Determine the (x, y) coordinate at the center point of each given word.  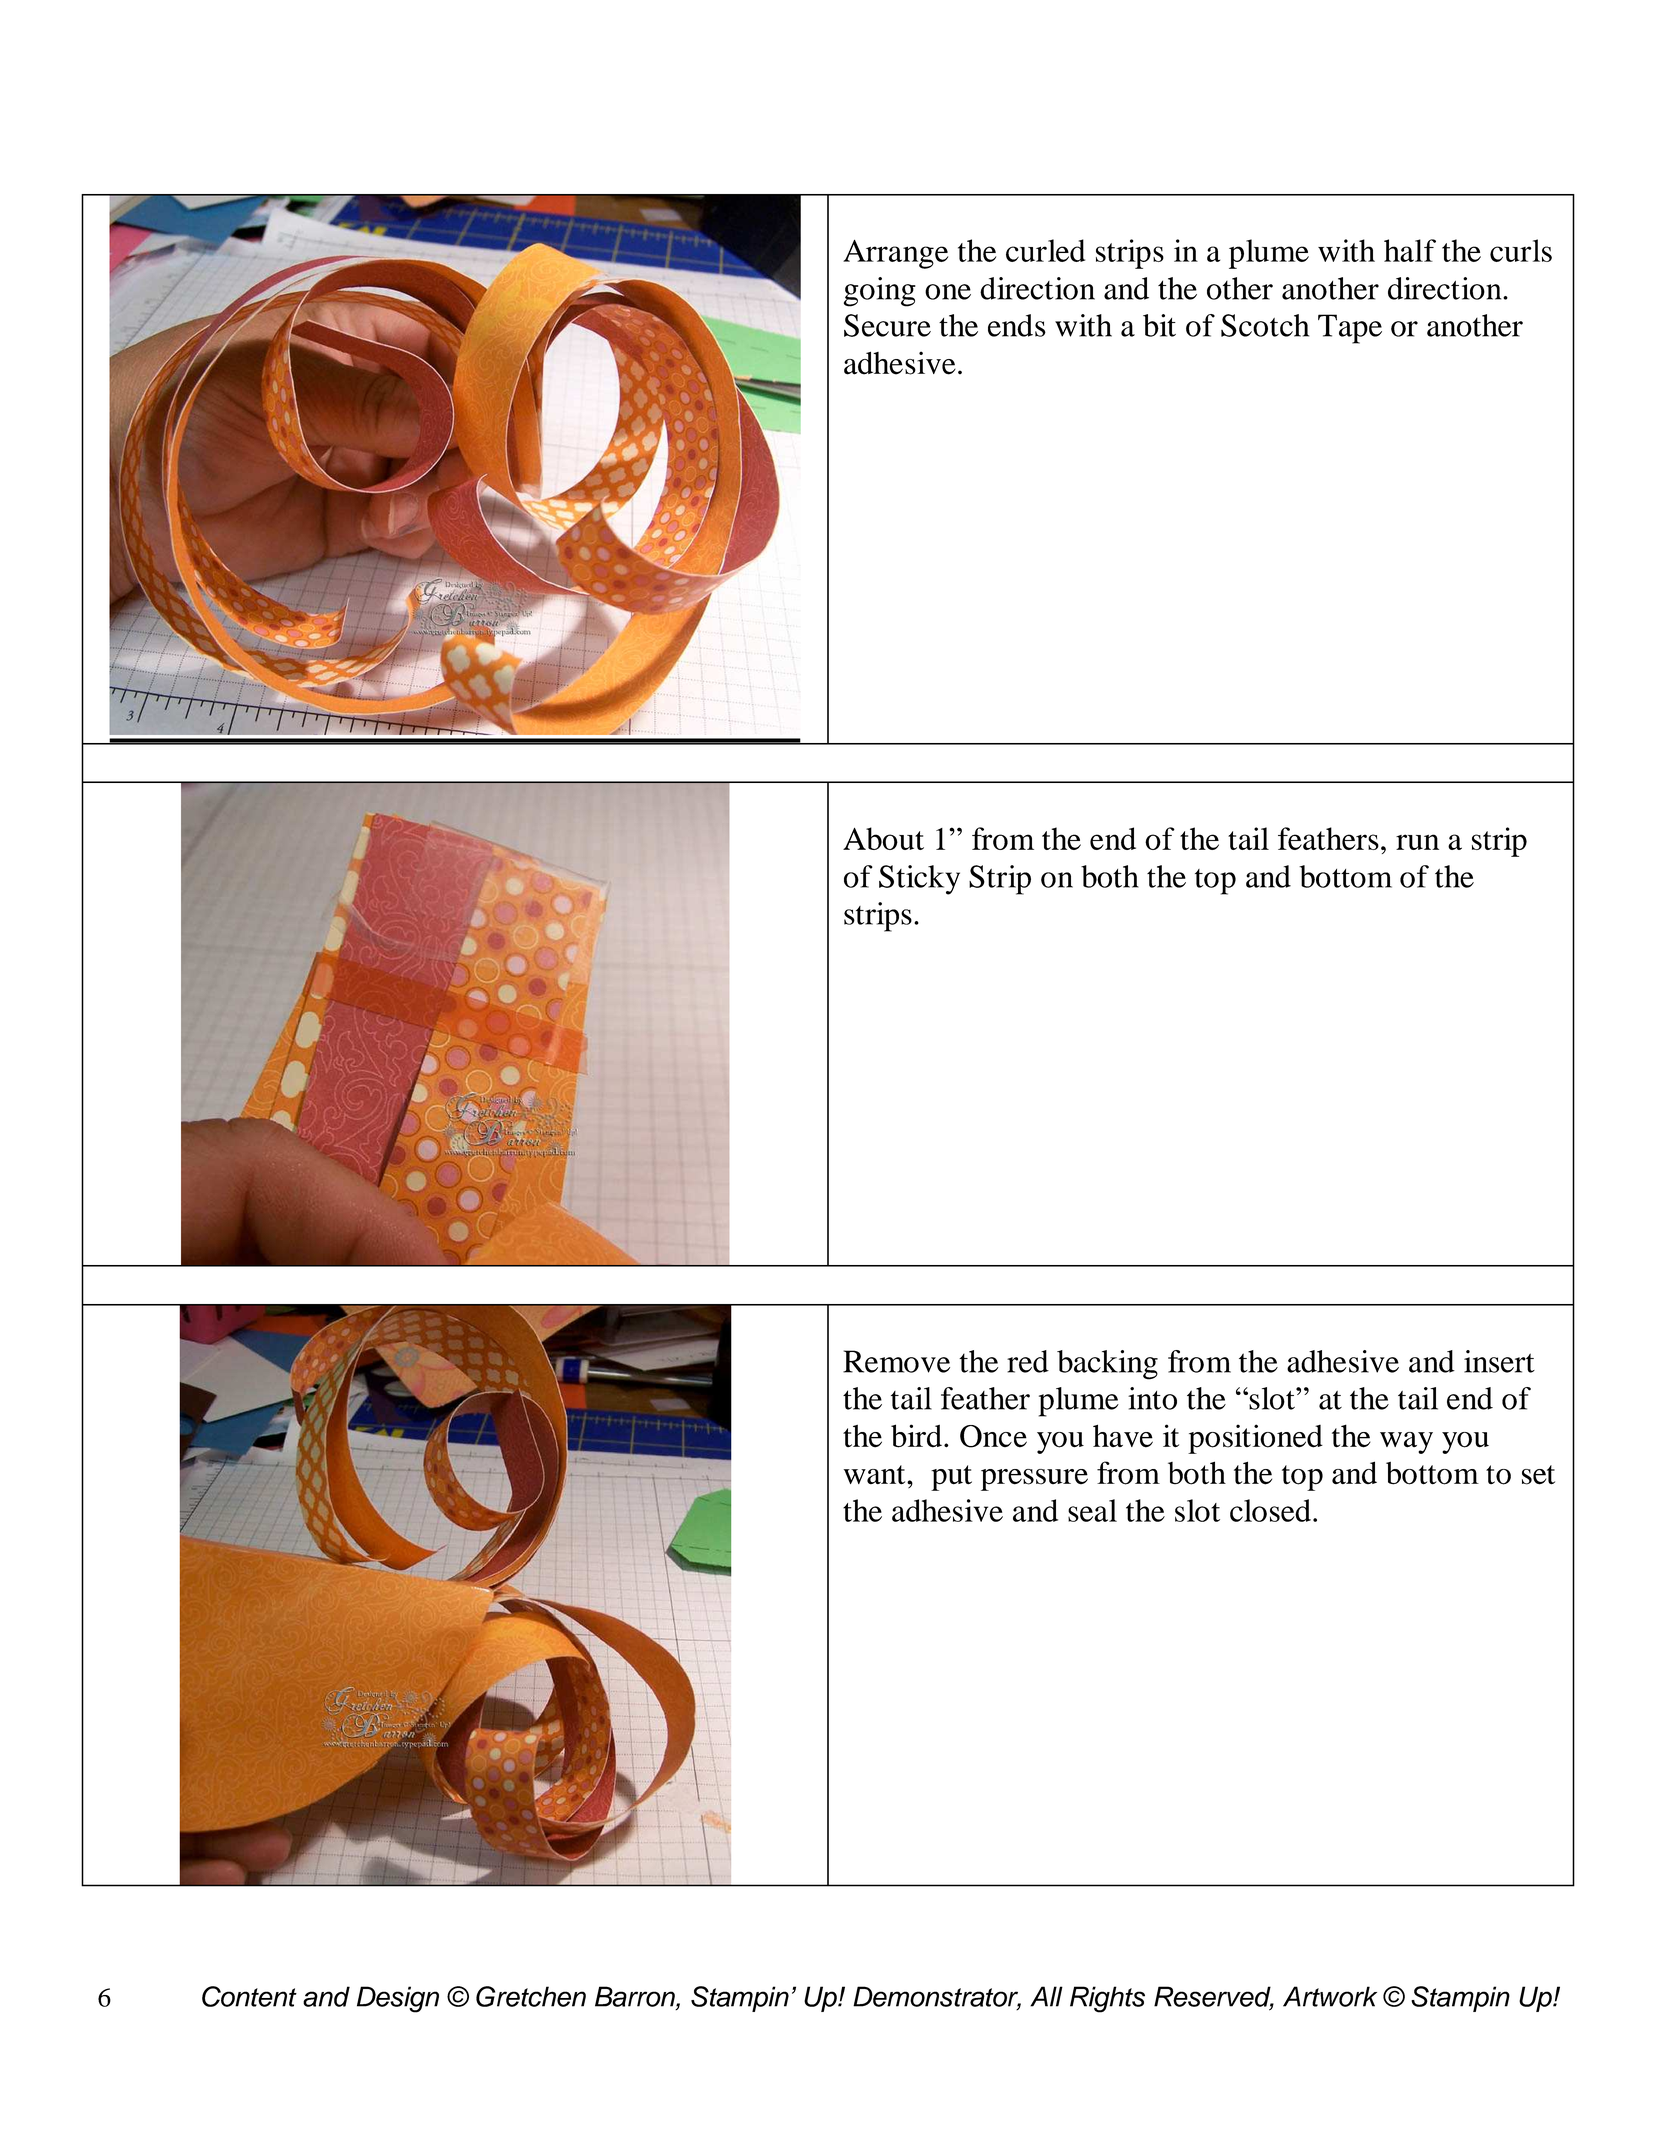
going (880, 292)
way (1406, 1443)
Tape (1350, 329)
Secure (887, 325)
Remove (896, 1361)
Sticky (919, 880)
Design (398, 1999)
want (875, 1475)
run (1417, 842)
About (883, 838)
